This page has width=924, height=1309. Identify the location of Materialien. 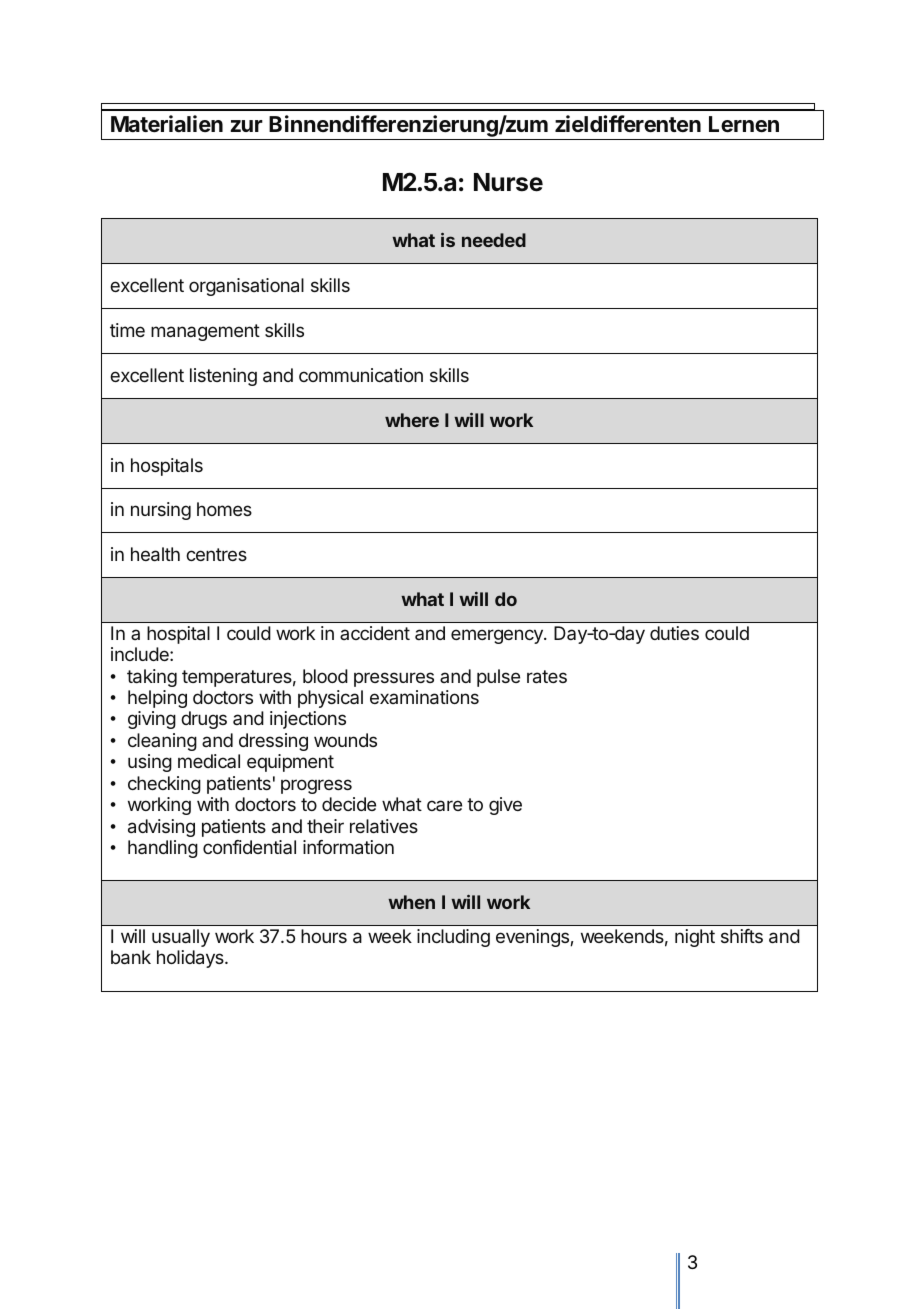
(167, 123).
